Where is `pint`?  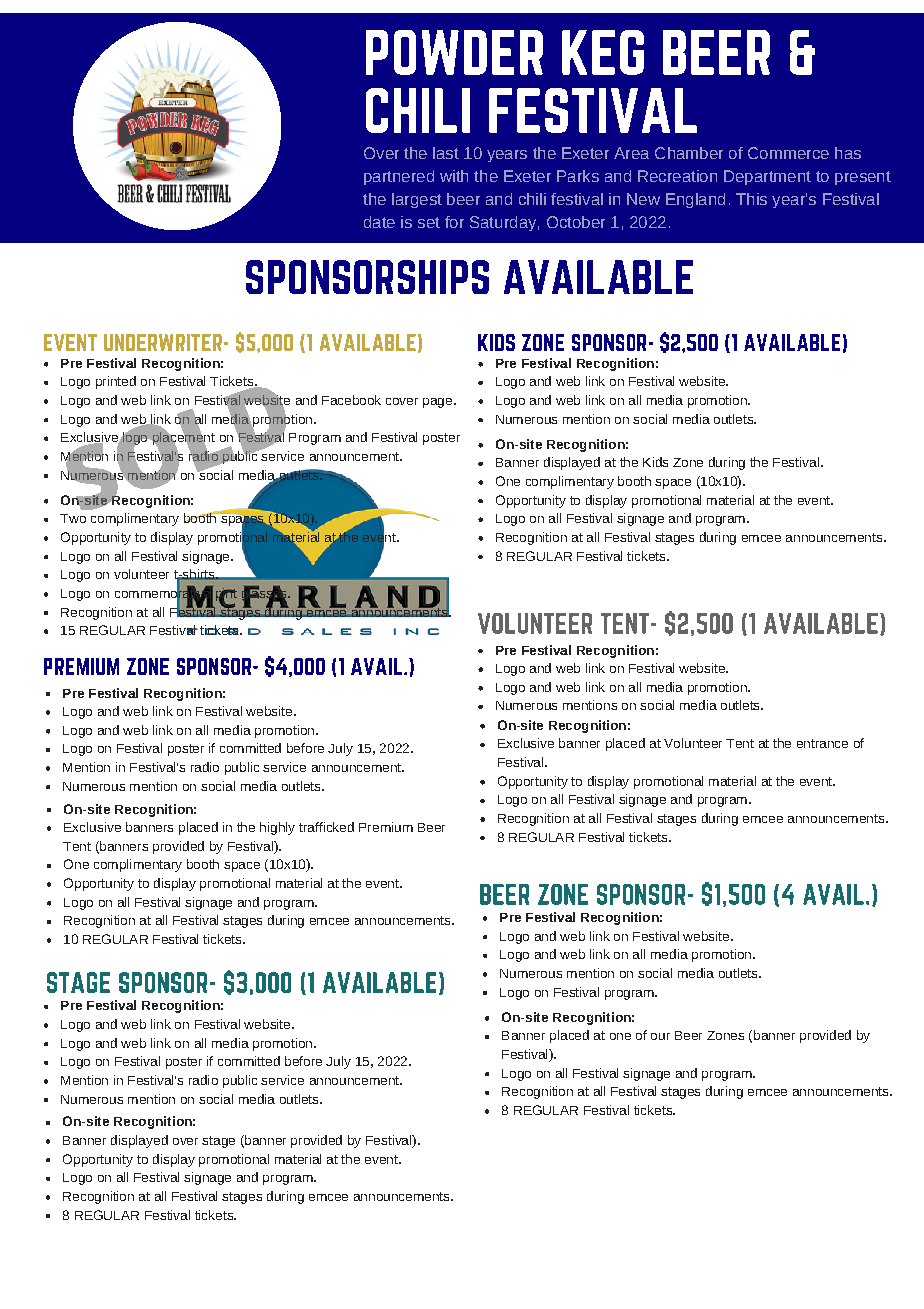 pint is located at coordinates (225, 594).
